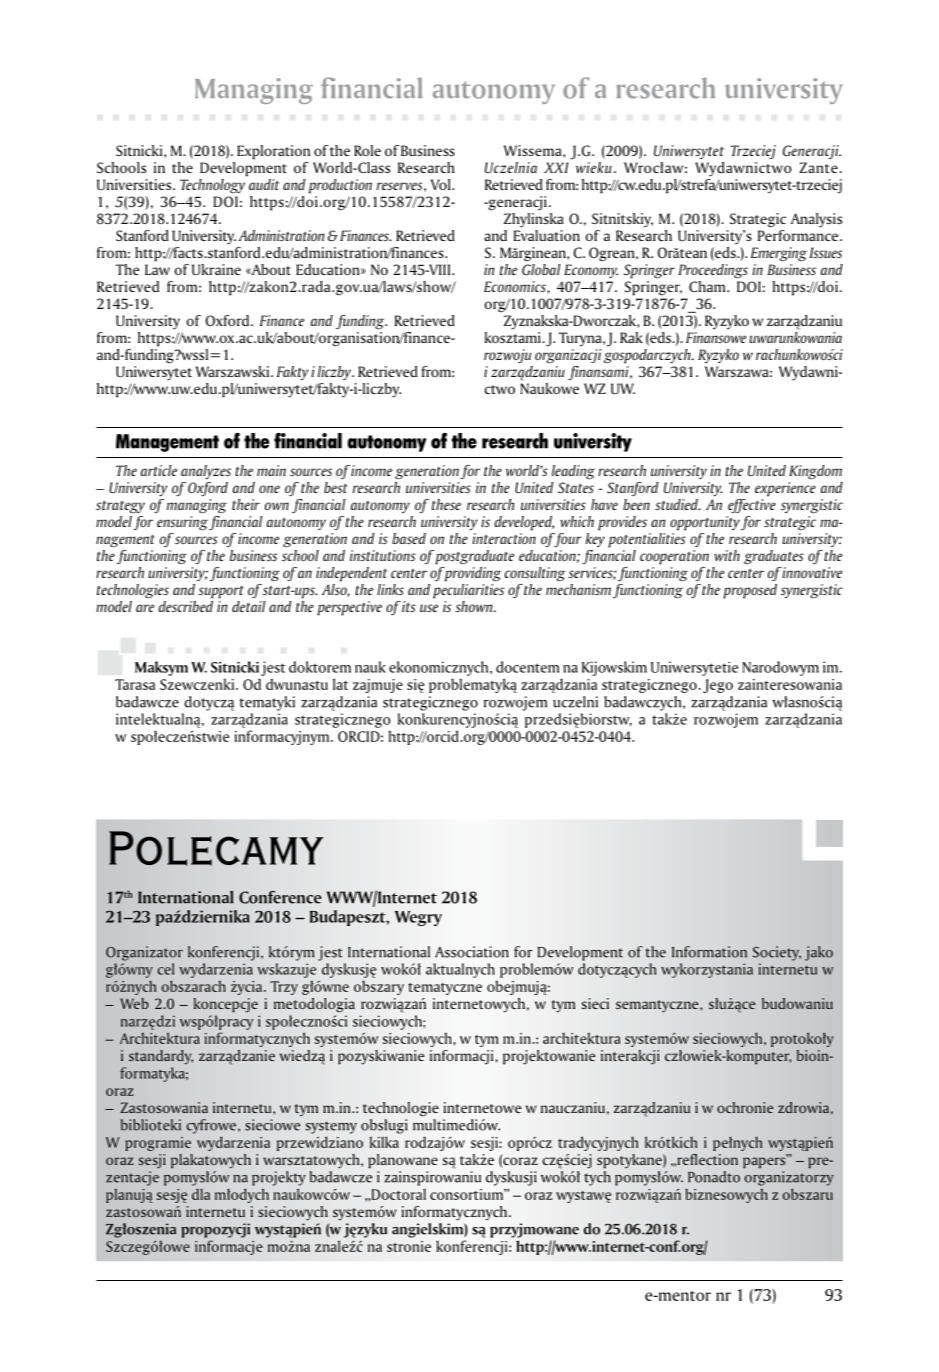  What do you see at coordinates (182, 523) in the document?
I see `ensuring` at bounding box center [182, 523].
